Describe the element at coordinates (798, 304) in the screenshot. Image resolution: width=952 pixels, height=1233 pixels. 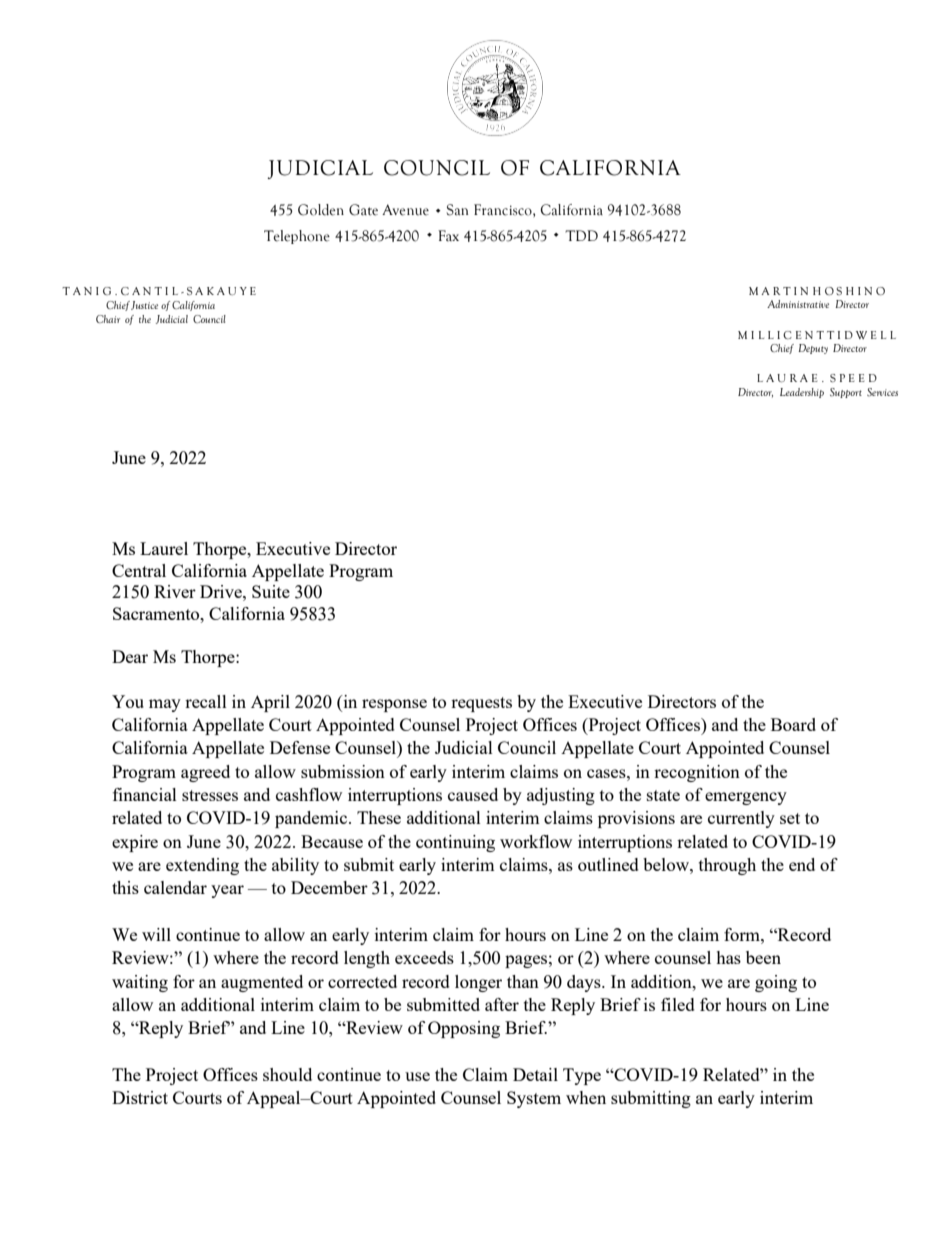
I see `Administrative` at that location.
